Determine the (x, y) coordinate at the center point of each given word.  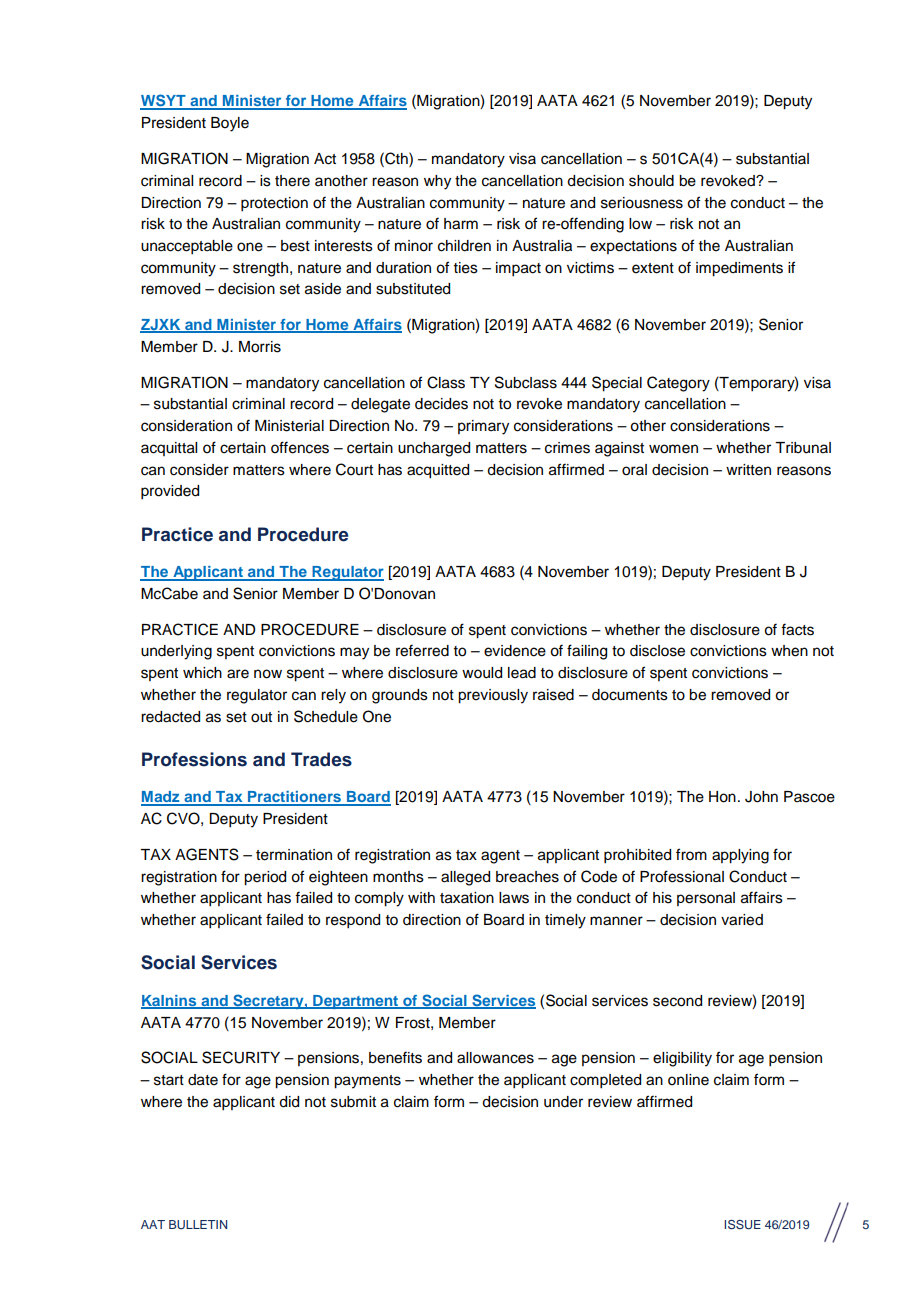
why (437, 182)
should (651, 181)
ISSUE (742, 1225)
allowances (495, 1058)
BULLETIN (198, 1224)
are (238, 674)
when (789, 651)
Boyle (230, 124)
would (482, 673)
